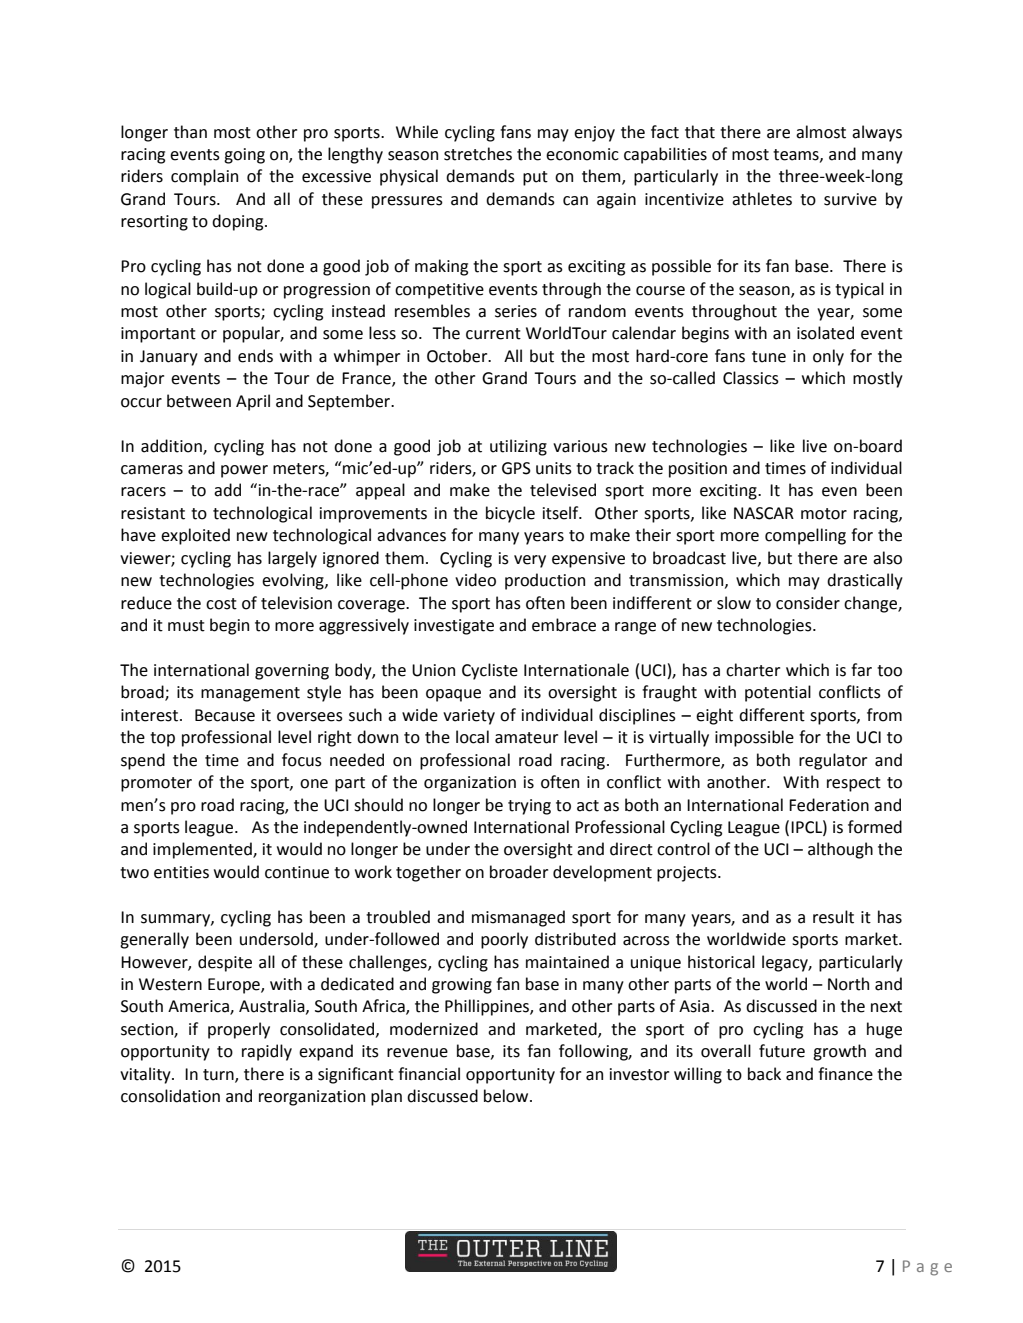 The height and width of the screenshot is (1323, 1023). I want to click on ends, so click(255, 356).
